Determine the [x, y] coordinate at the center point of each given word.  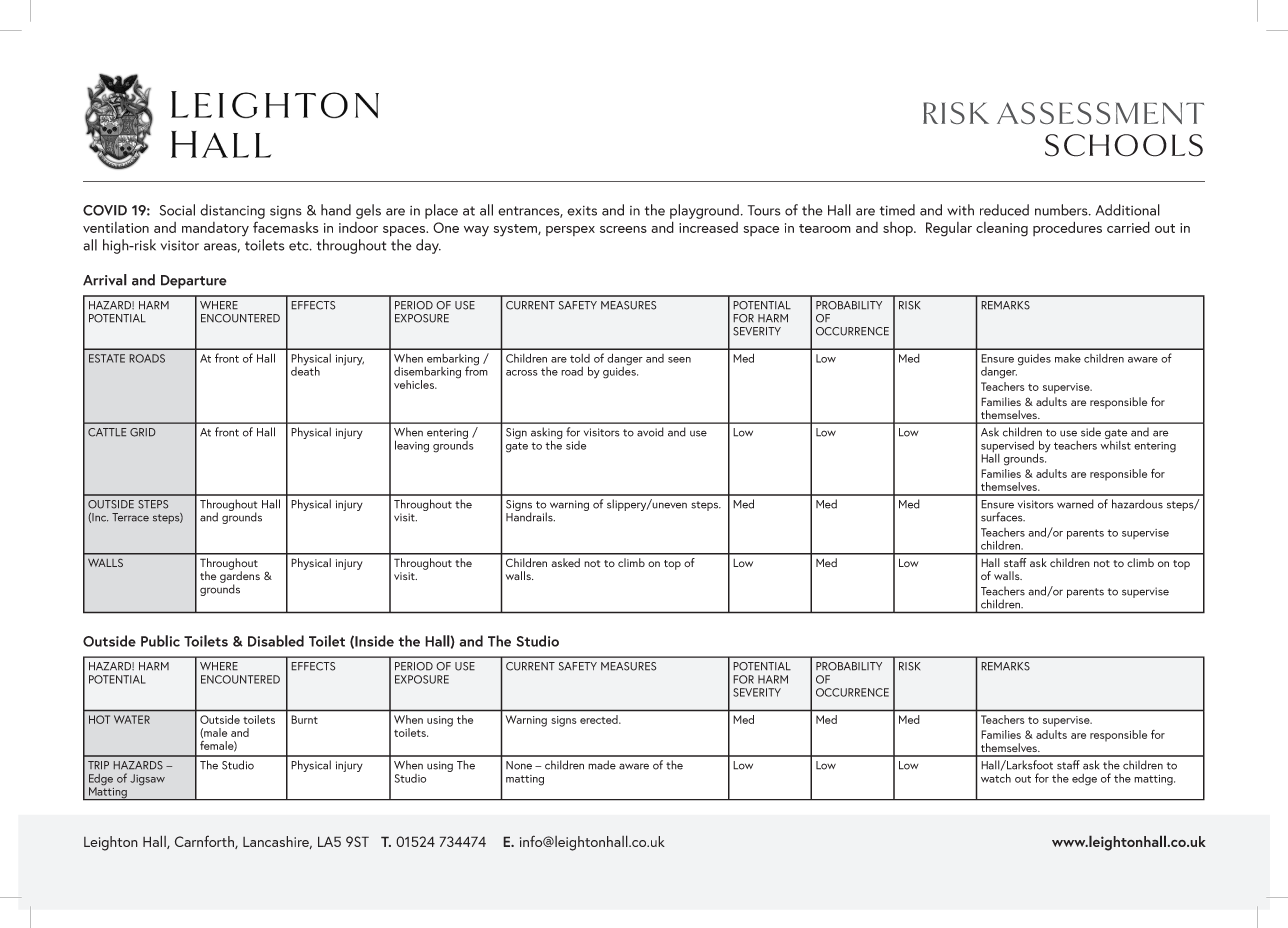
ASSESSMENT [1100, 113]
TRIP [98, 765]
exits [582, 211]
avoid [650, 432]
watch [996, 778]
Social [177, 210]
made [602, 765]
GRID [142, 432]
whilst [1115, 444]
